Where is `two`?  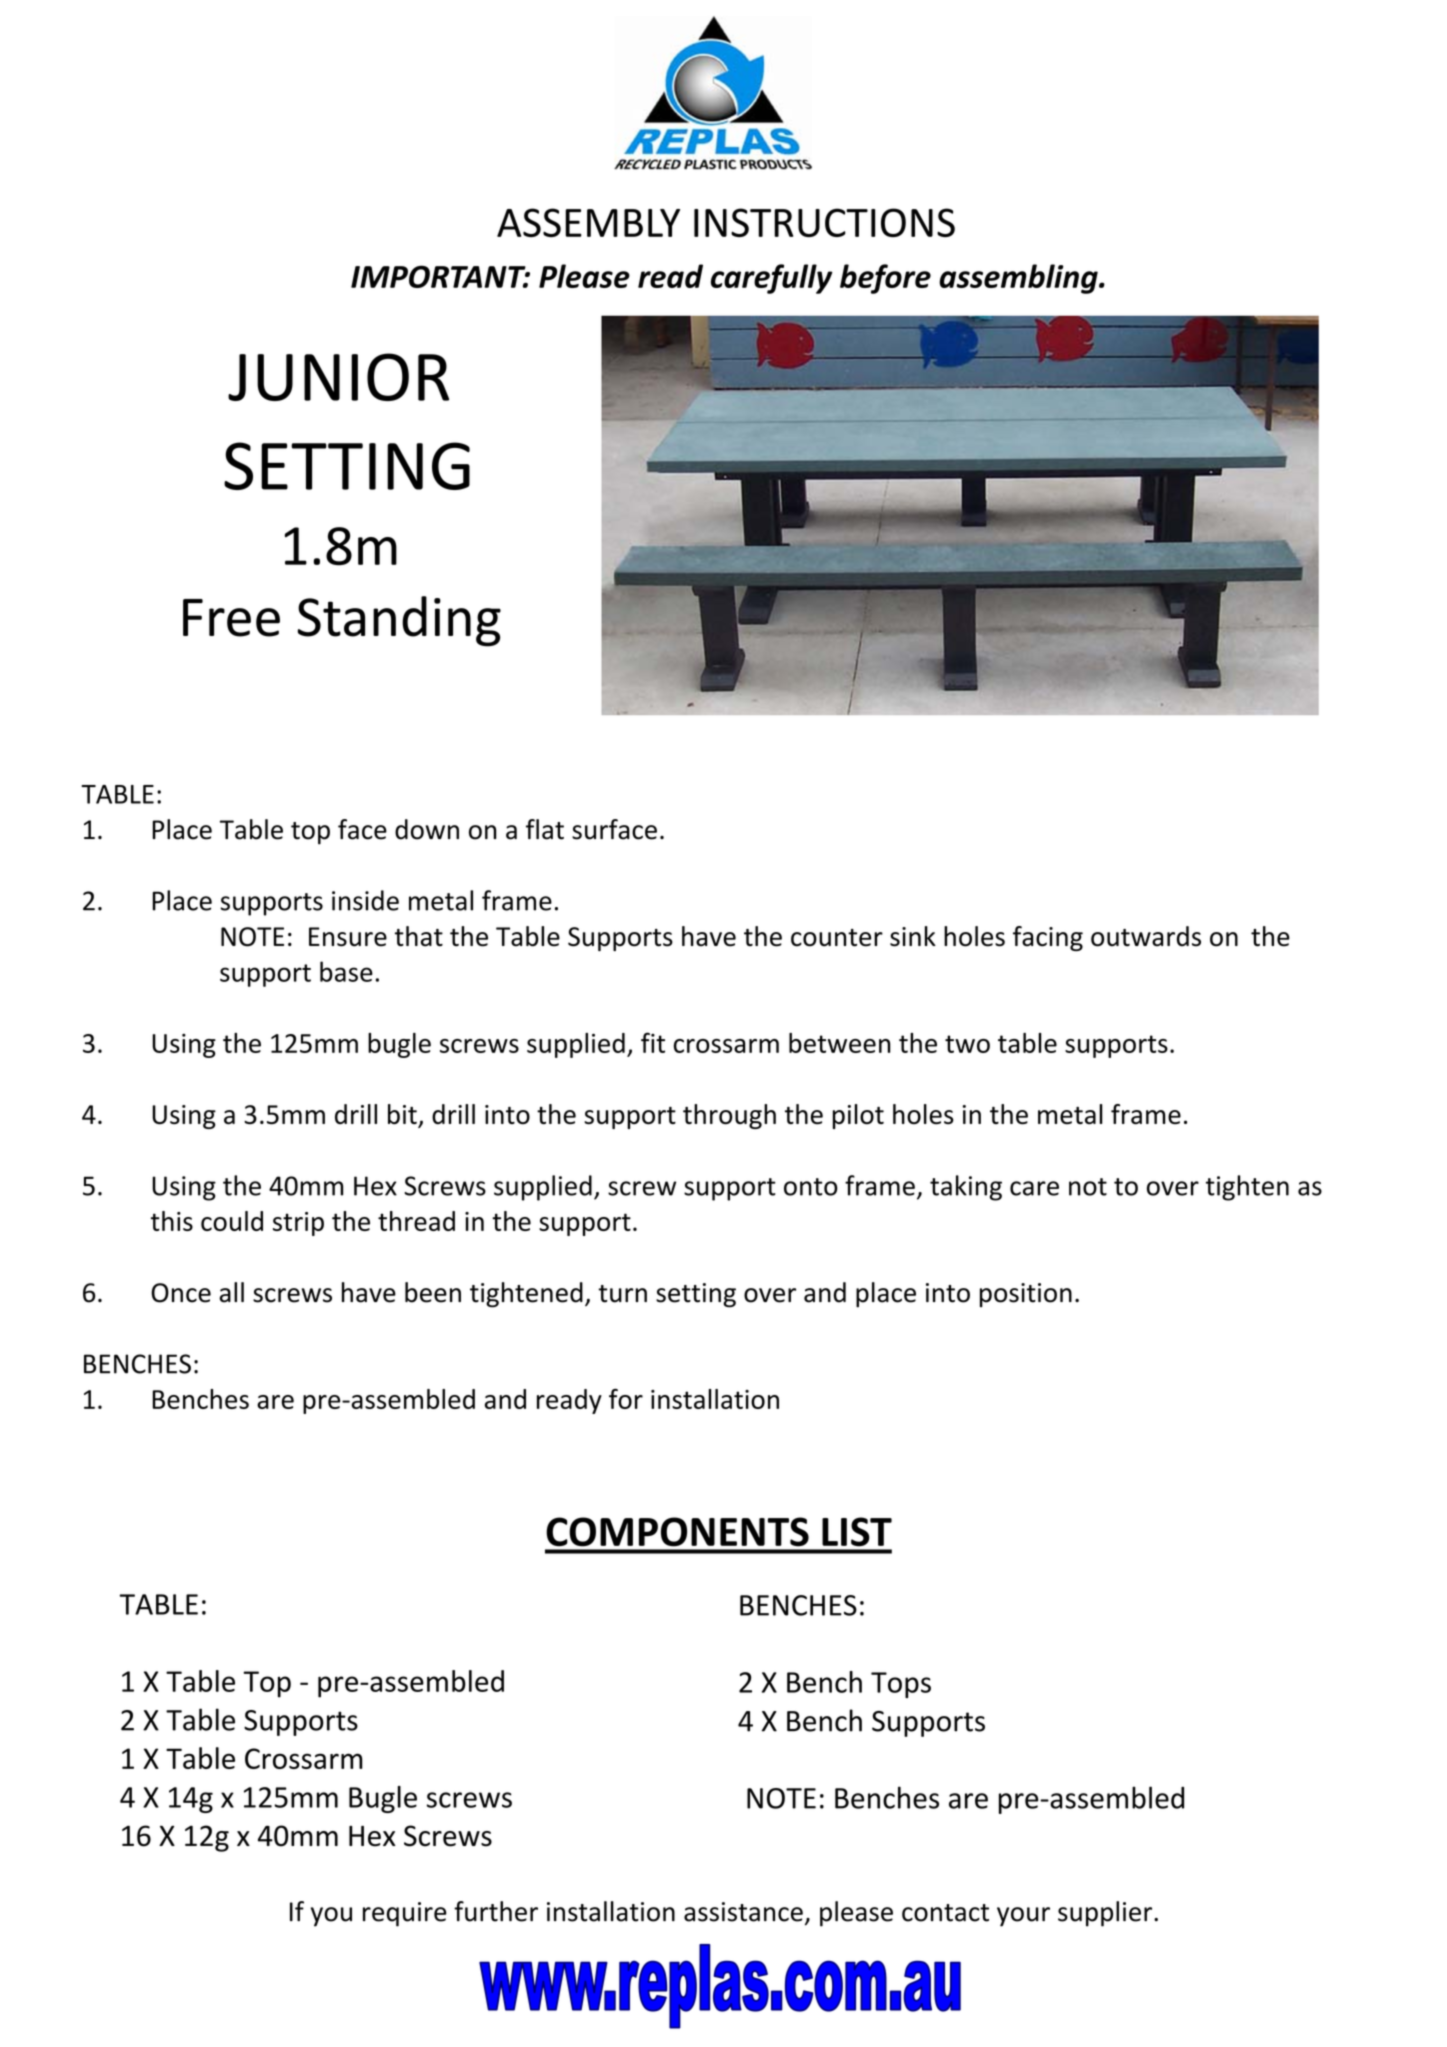 two is located at coordinates (967, 1044).
